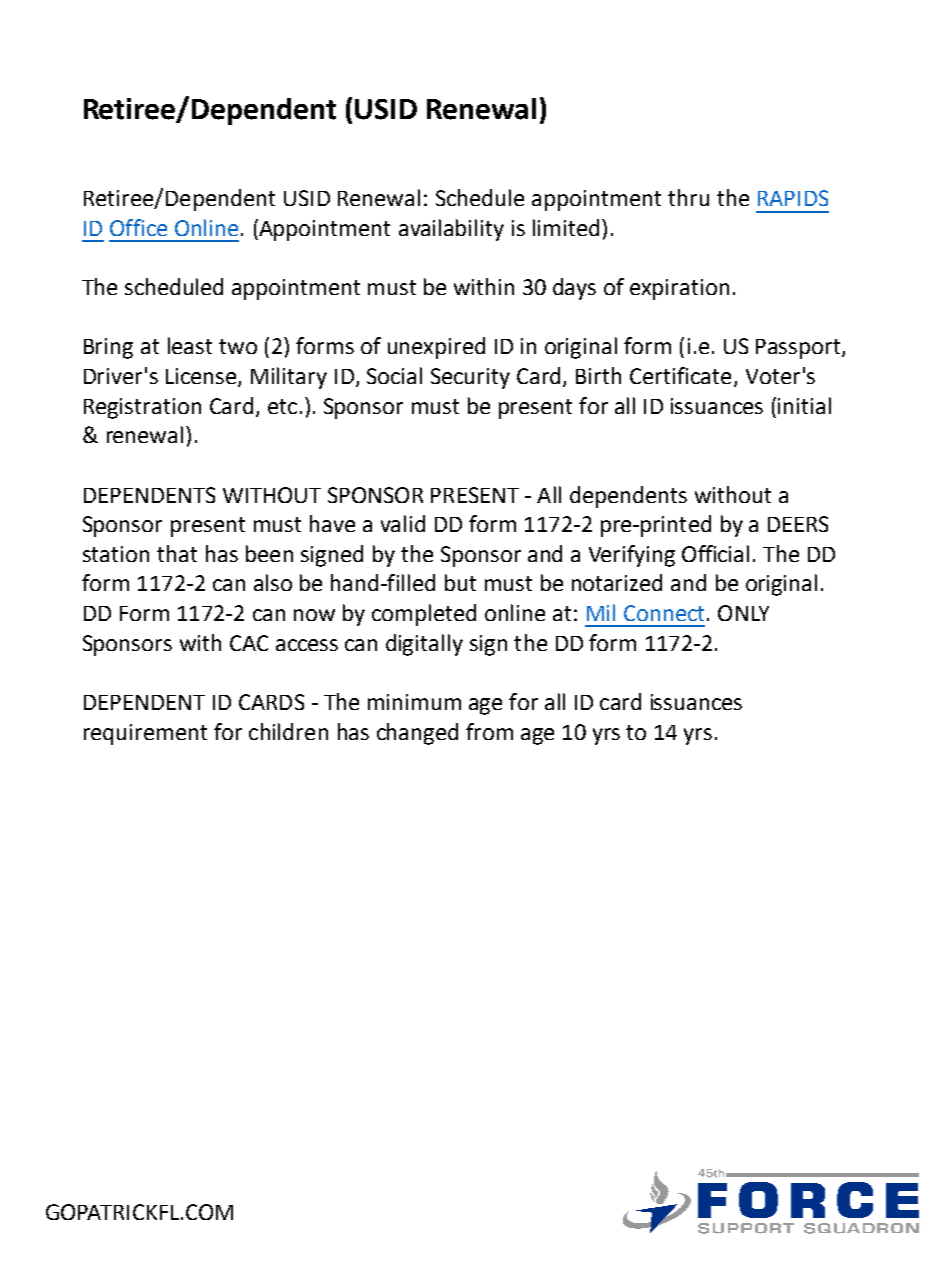 The image size is (952, 1270). What do you see at coordinates (715, 553) in the screenshot?
I see `Official` at bounding box center [715, 553].
